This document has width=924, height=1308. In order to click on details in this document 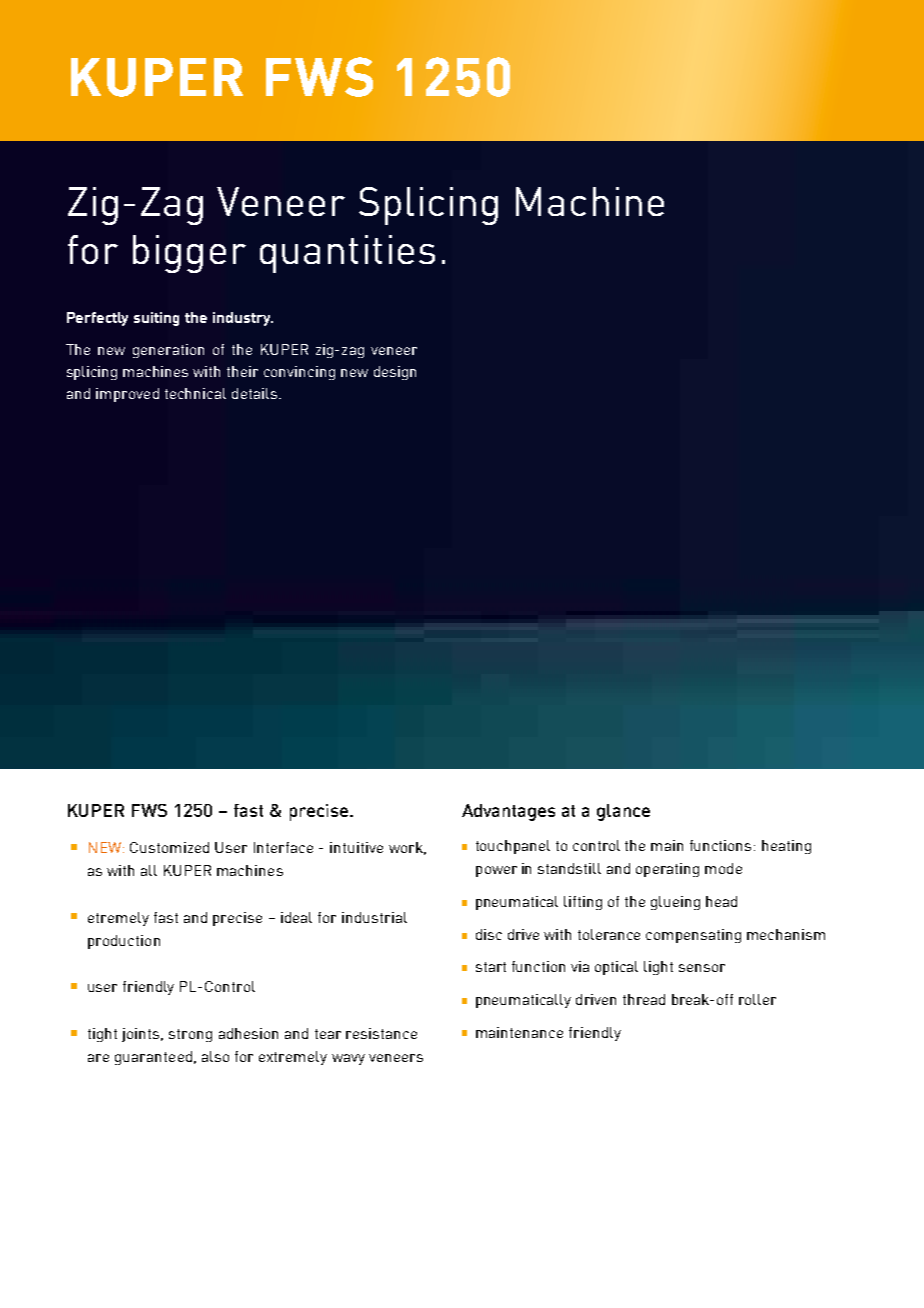, I will do `click(254, 393)`.
